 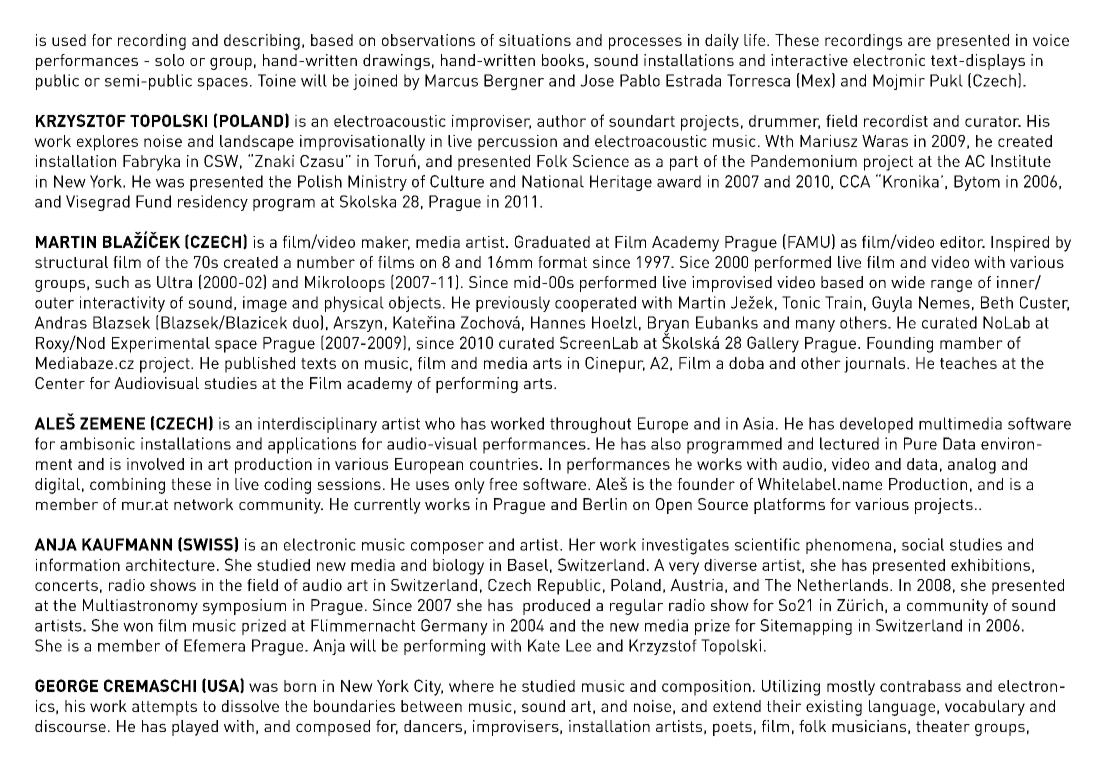 What do you see at coordinates (809, 60) in the screenshot?
I see `interactive` at bounding box center [809, 60].
